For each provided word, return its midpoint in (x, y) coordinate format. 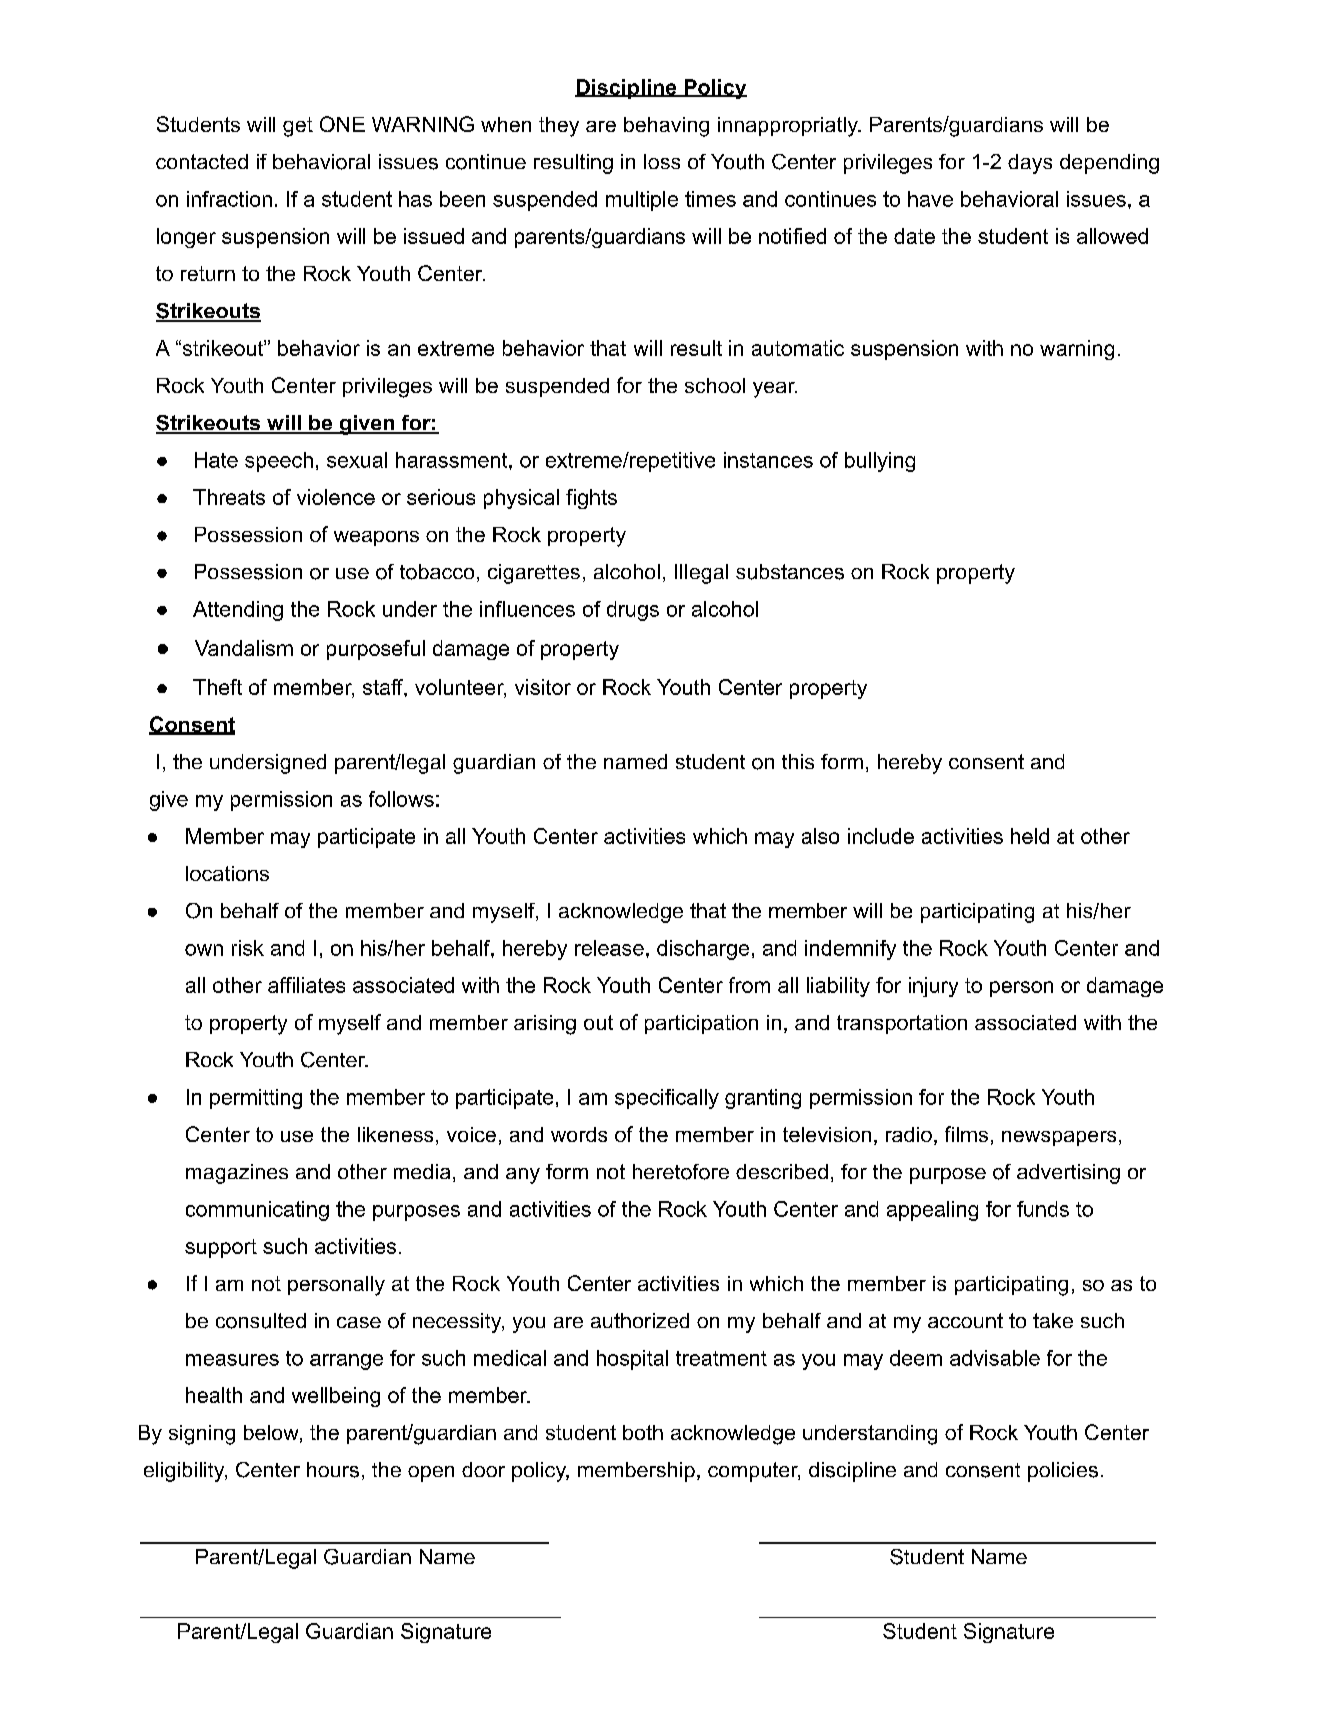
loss (662, 161)
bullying (880, 462)
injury (933, 987)
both (643, 1432)
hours (333, 1470)
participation (701, 1024)
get (298, 127)
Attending (238, 611)
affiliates (306, 985)
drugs (633, 611)
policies (1063, 1472)
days (1030, 164)
